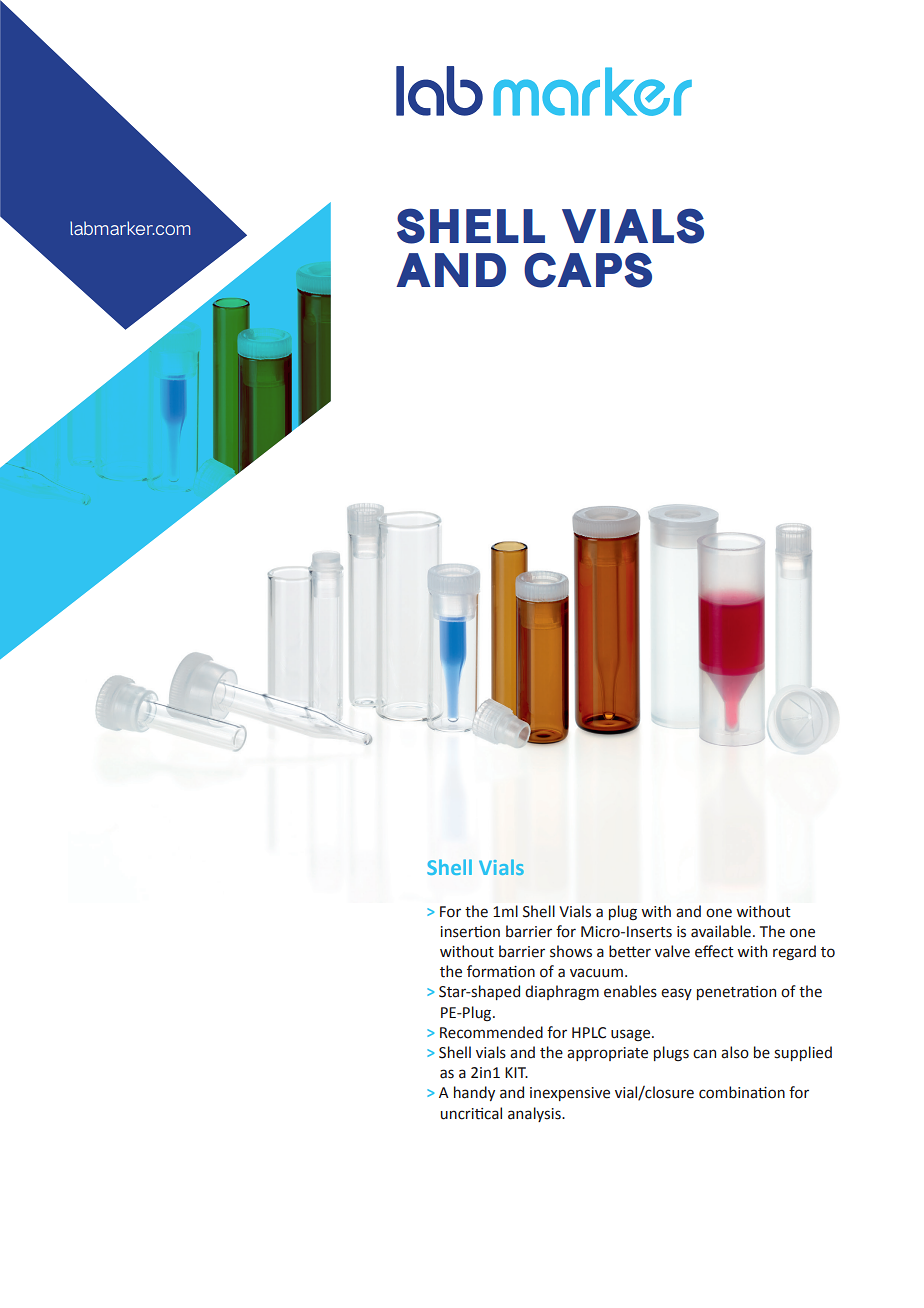 This image has height=1308, width=924. Describe the element at coordinates (742, 1092) in the image. I see `combination` at that location.
